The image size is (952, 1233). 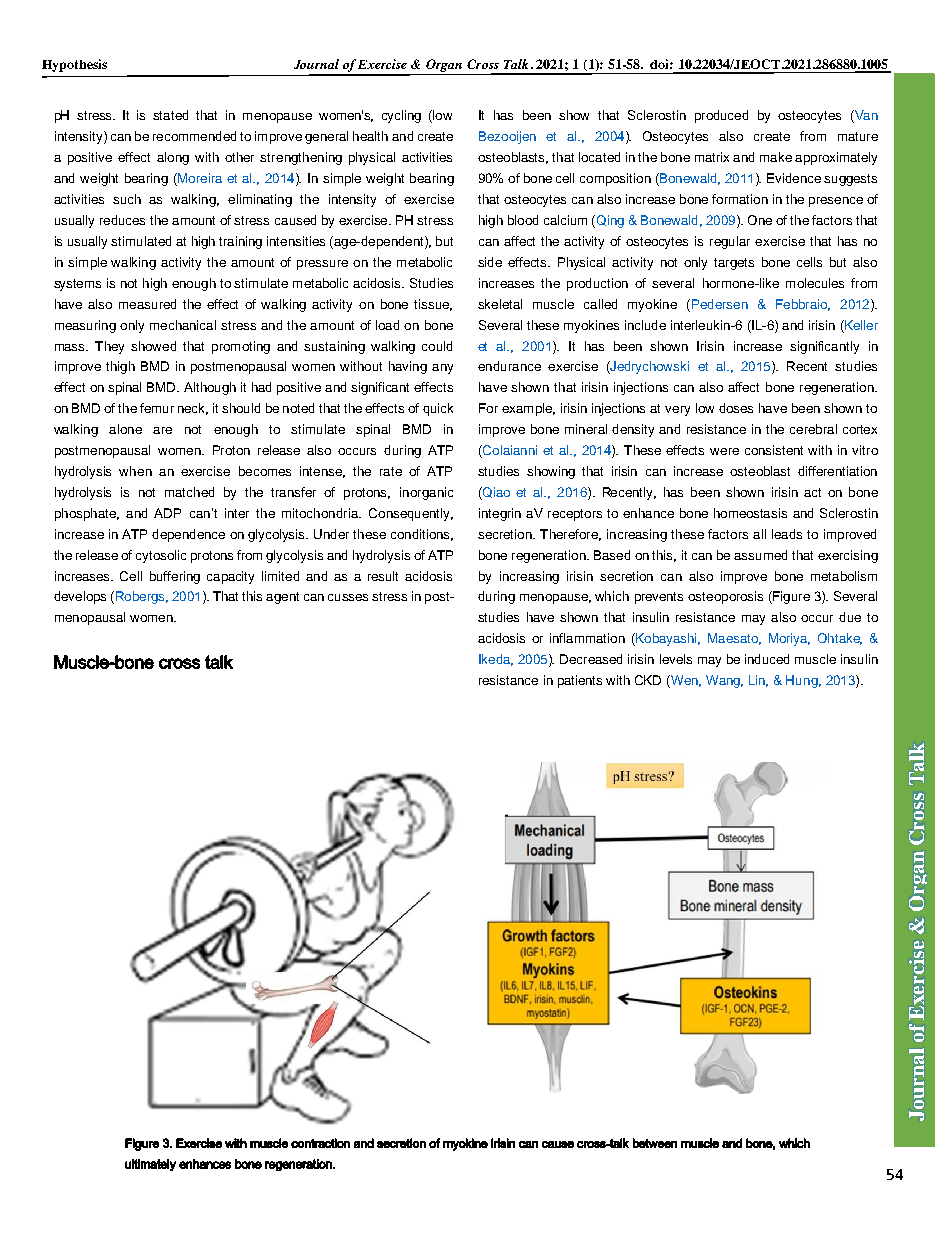 I want to click on osteoporosis, so click(x=725, y=597).
